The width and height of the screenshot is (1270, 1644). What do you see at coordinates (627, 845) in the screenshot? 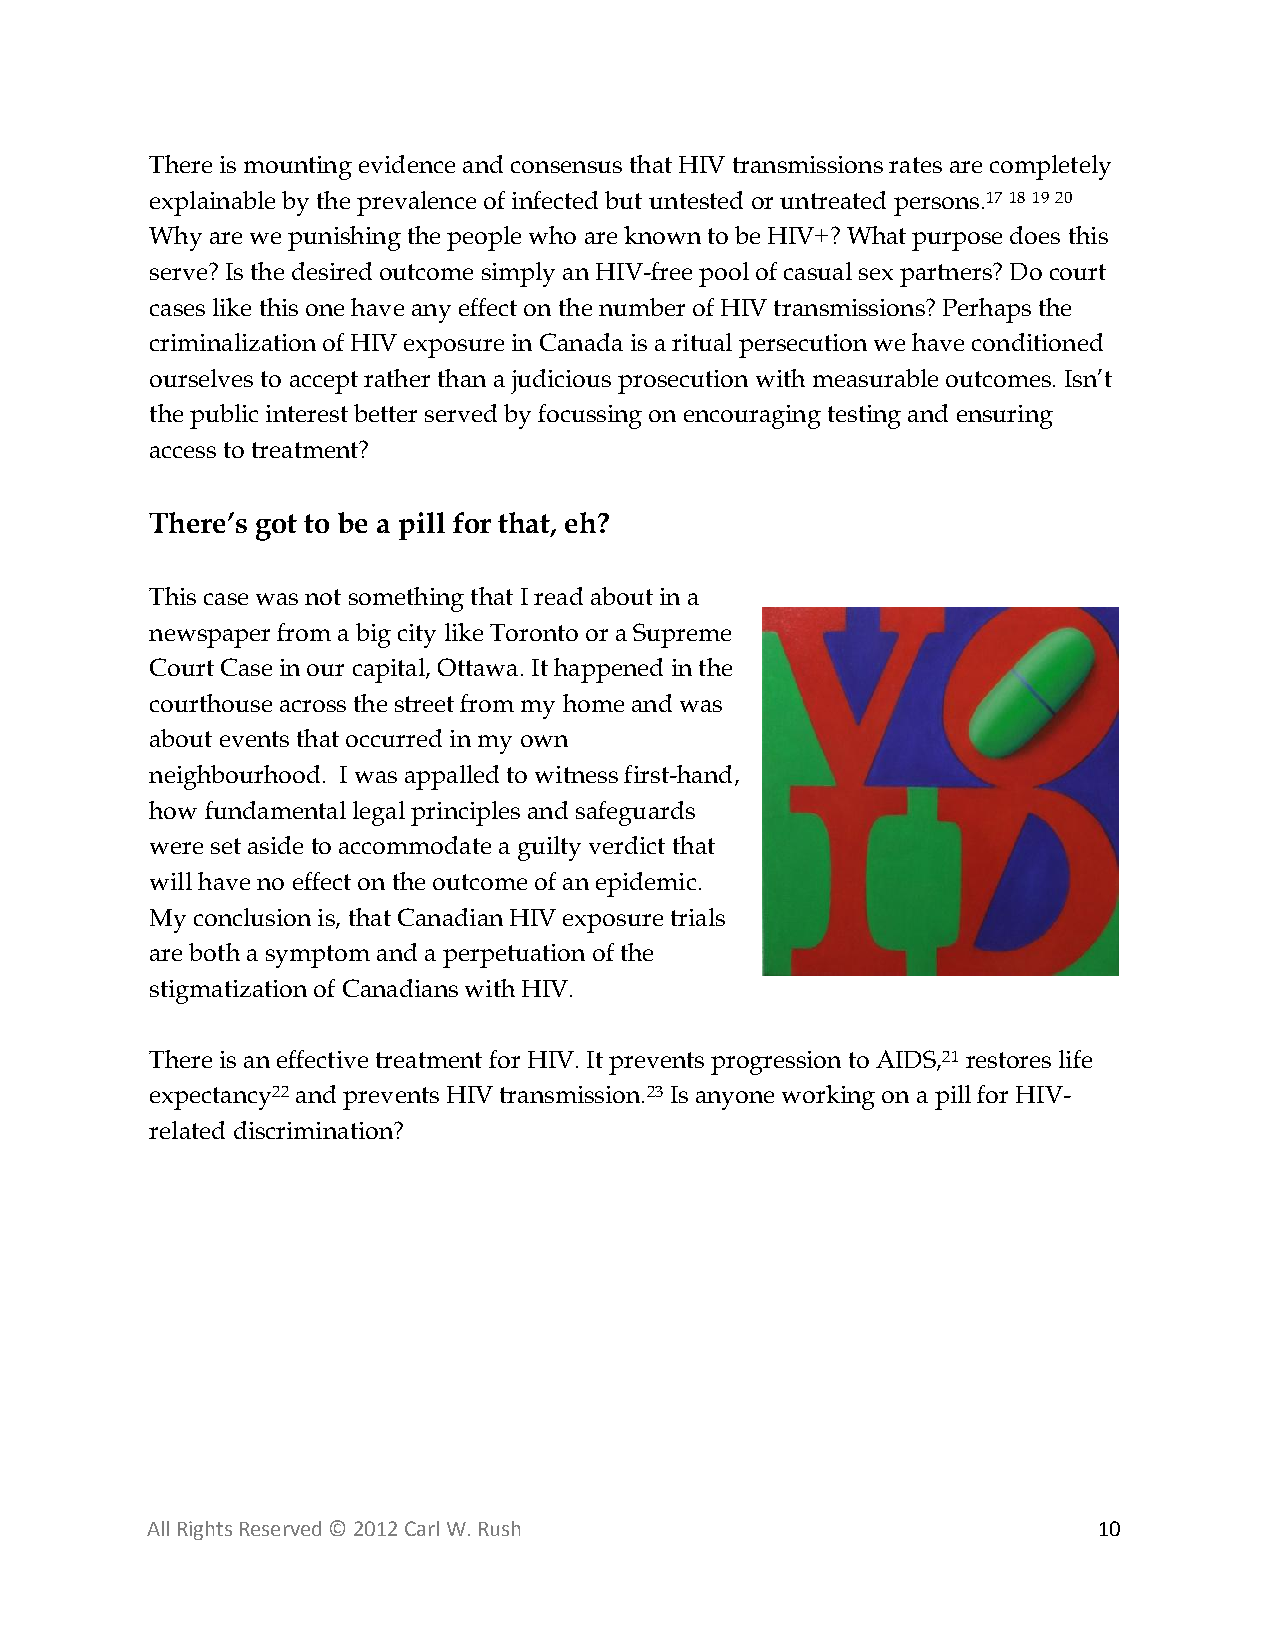
I see `verdict` at bounding box center [627, 845].
